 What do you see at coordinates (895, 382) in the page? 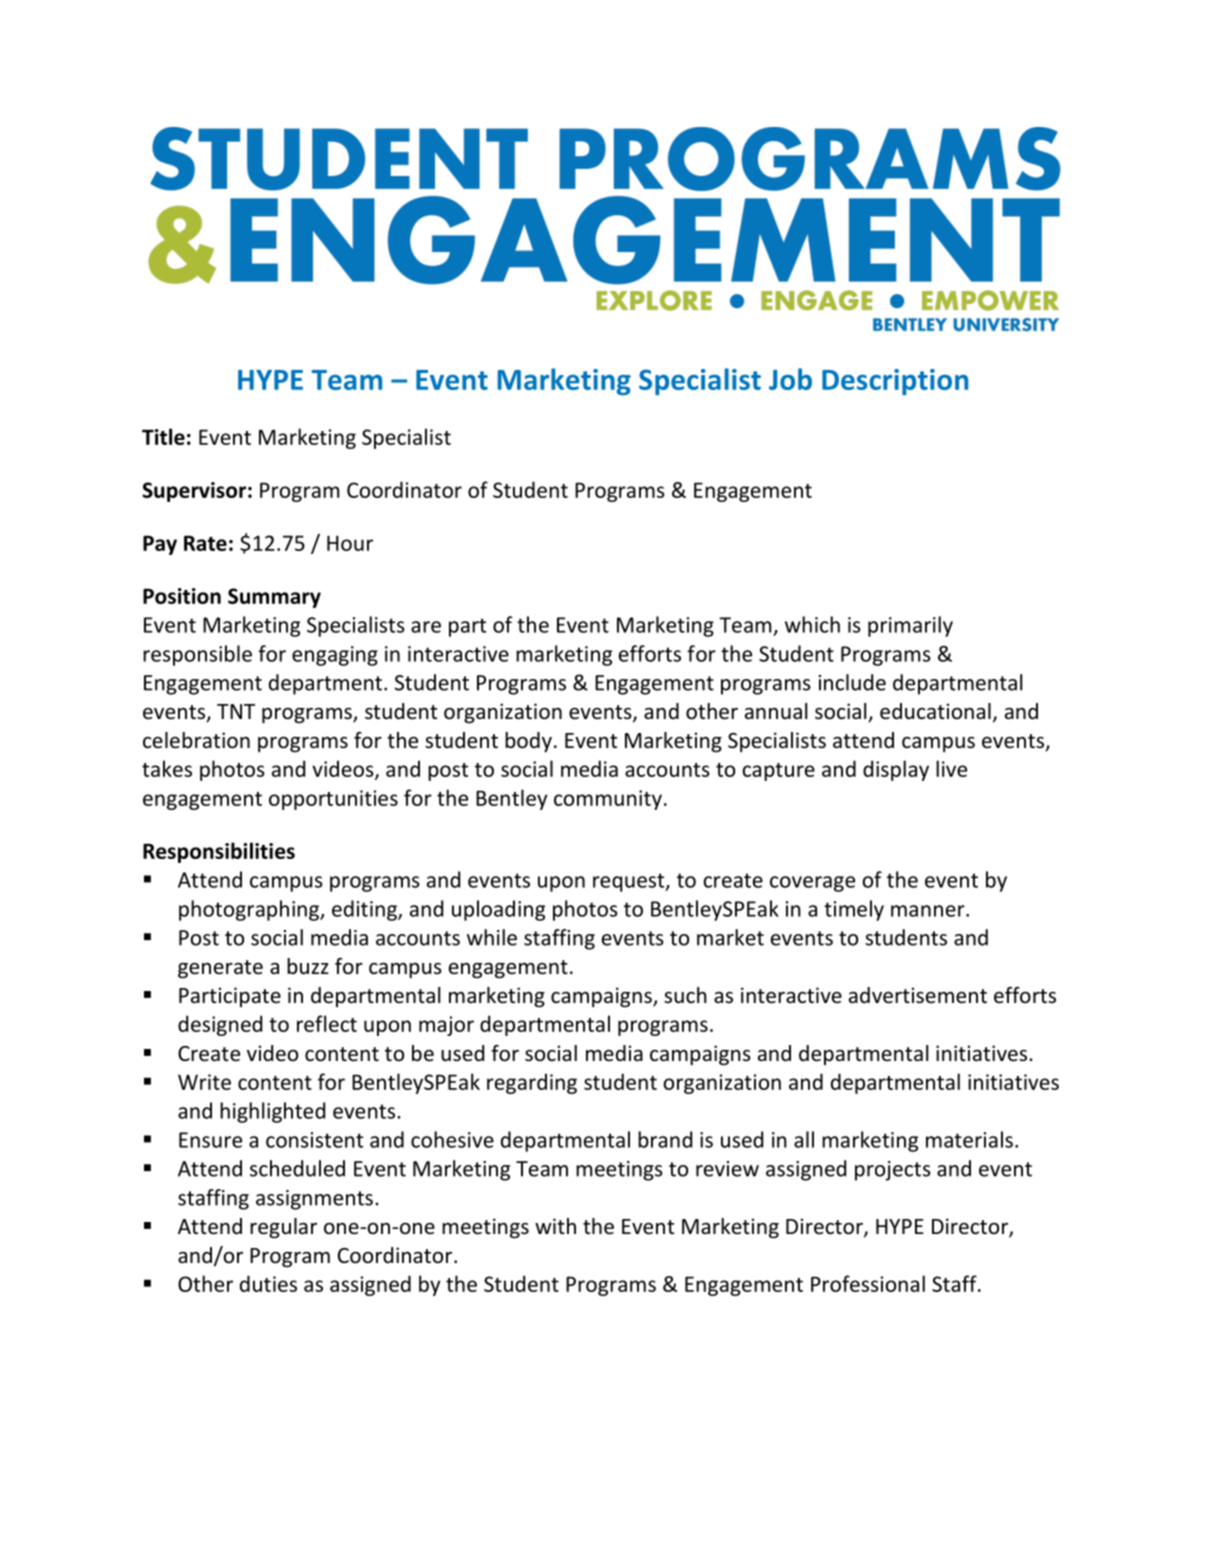
I see `Description` at bounding box center [895, 382].
